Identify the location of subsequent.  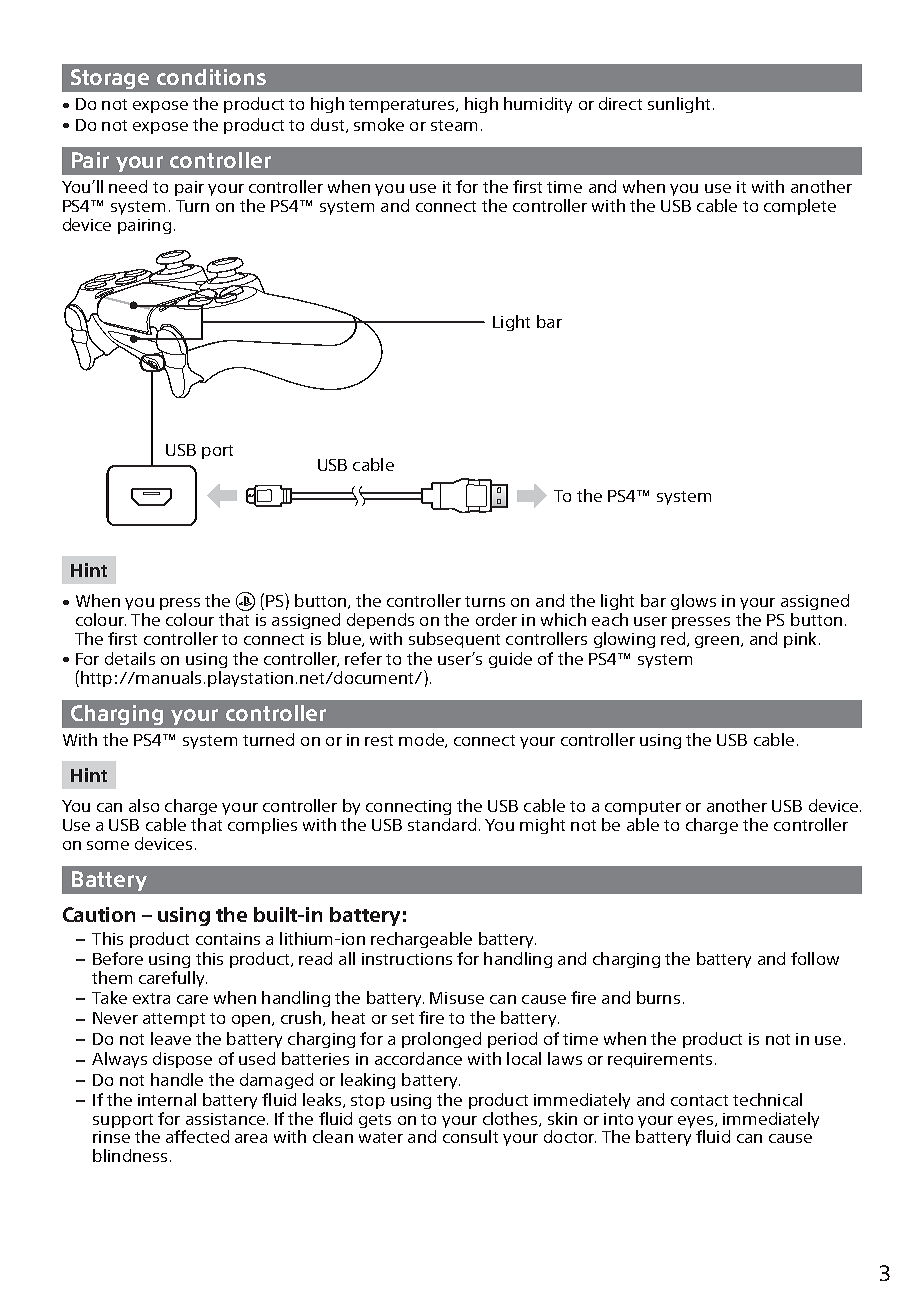
(454, 640).
